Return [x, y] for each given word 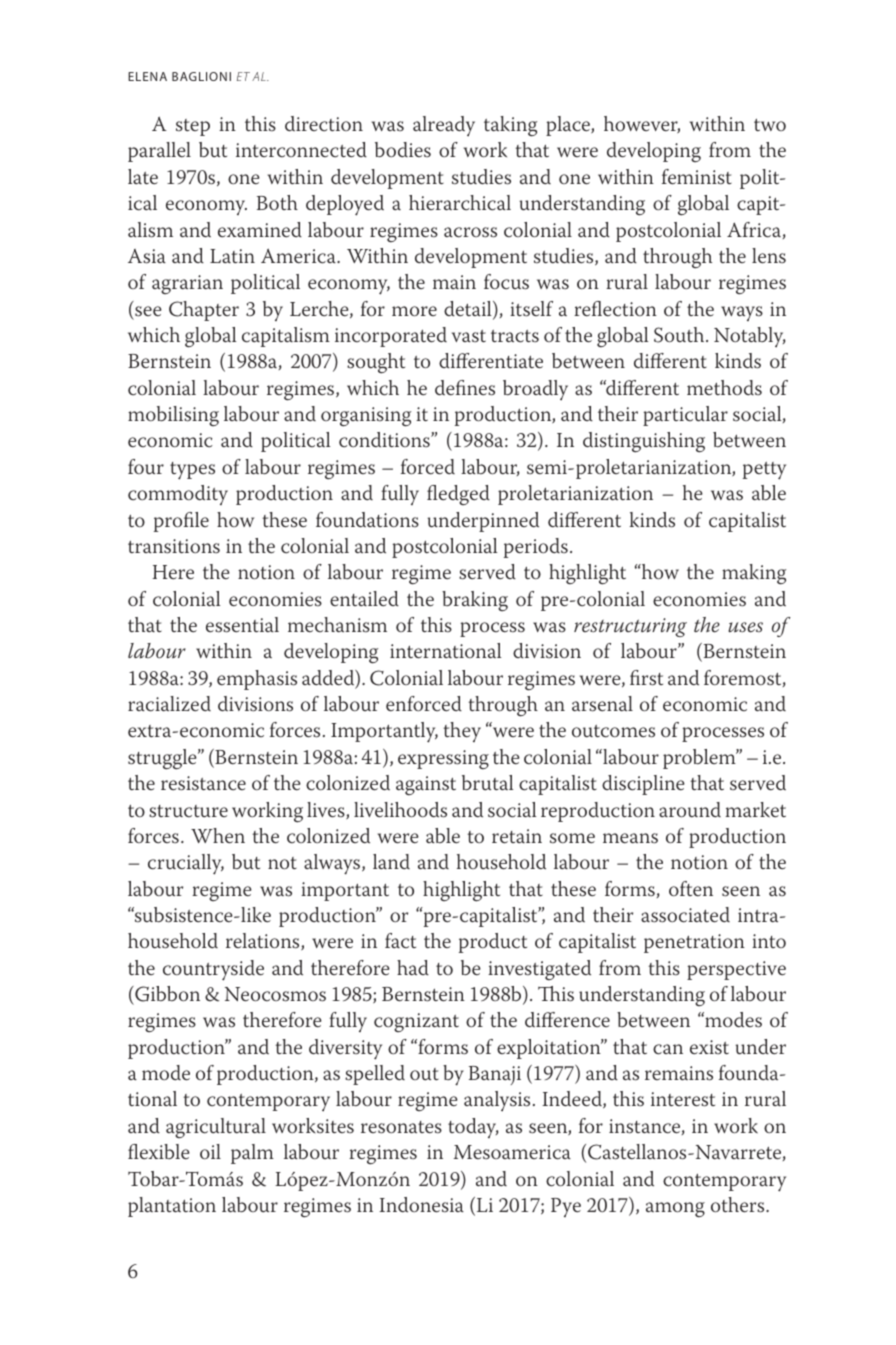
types [192, 471]
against [426, 785]
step [193, 127]
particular [685, 416]
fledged [458, 495]
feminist [697, 177]
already [444, 126]
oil [210, 1151]
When [218, 836]
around [690, 810]
